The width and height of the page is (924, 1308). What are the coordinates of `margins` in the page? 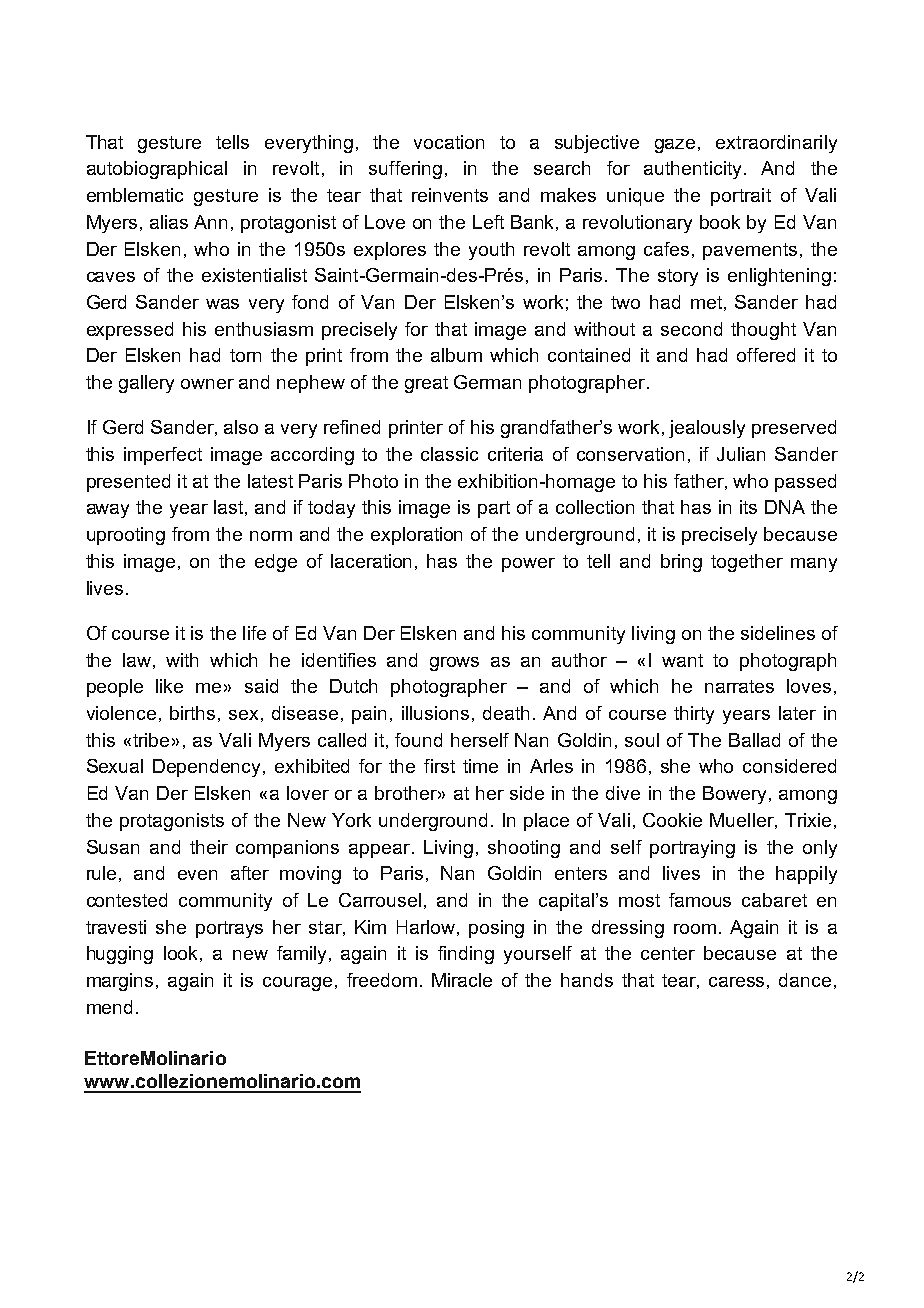 It's located at (120, 982).
